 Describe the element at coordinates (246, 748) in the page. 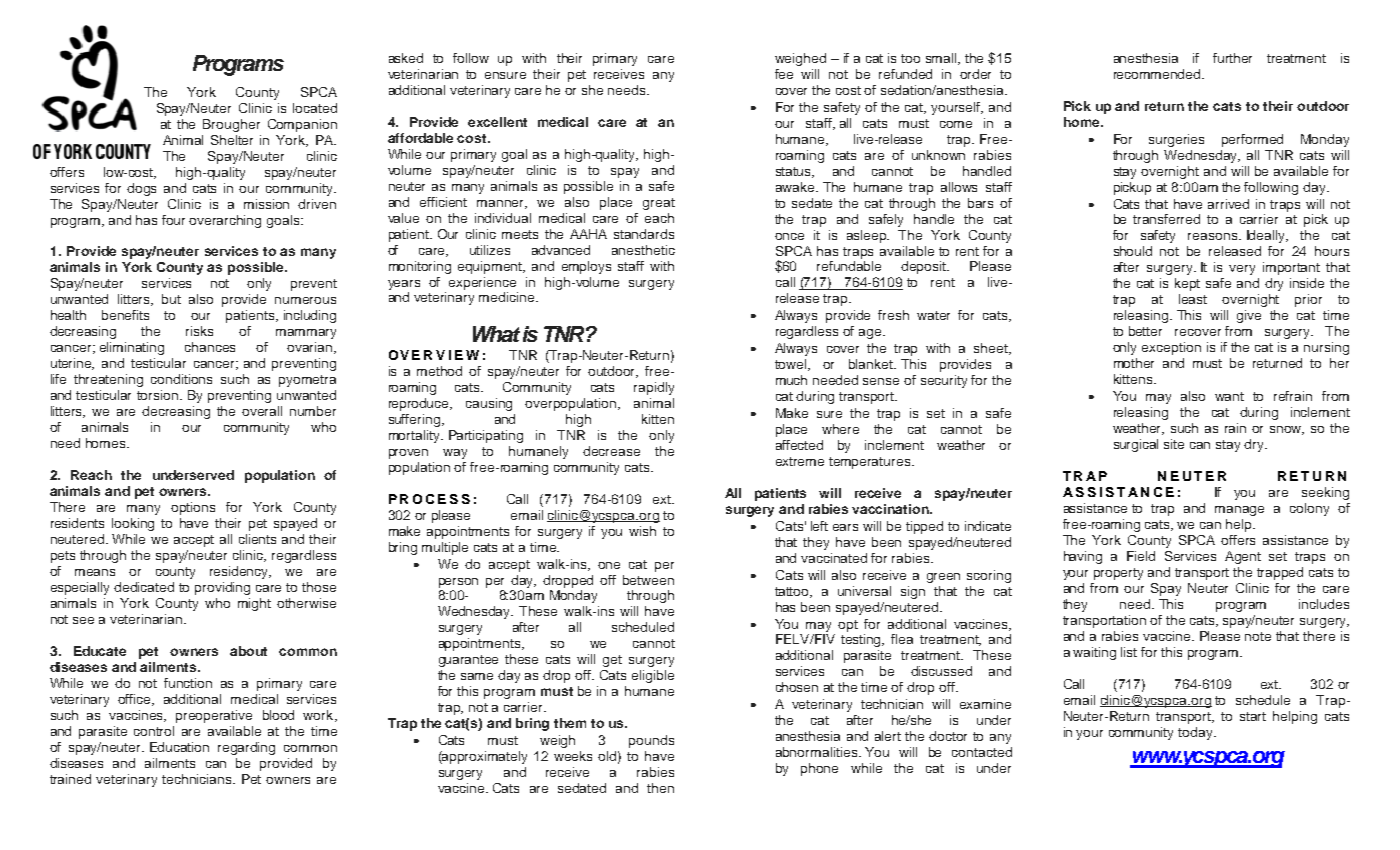

I see `regarding` at that location.
